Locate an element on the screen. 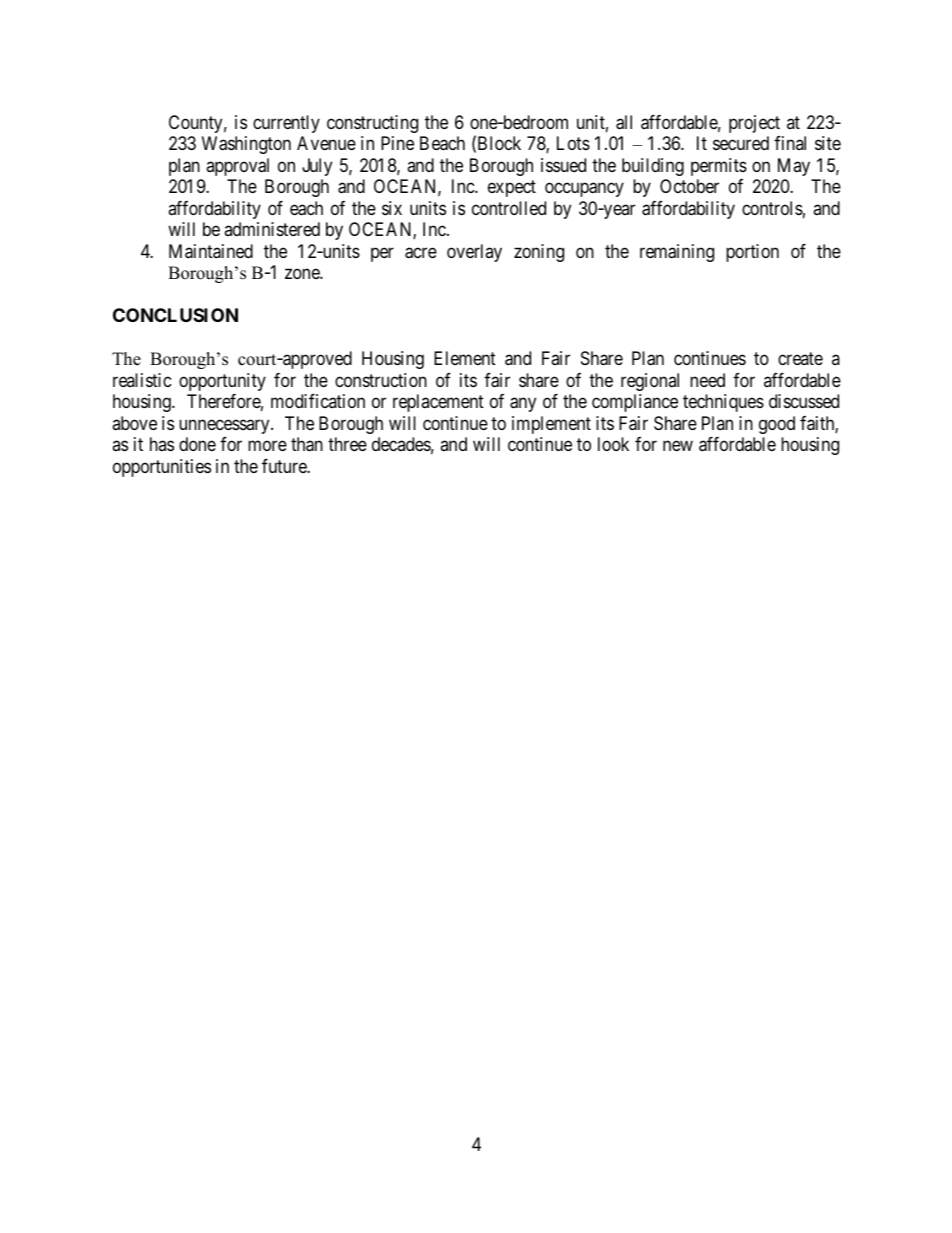  need is located at coordinates (707, 380).
